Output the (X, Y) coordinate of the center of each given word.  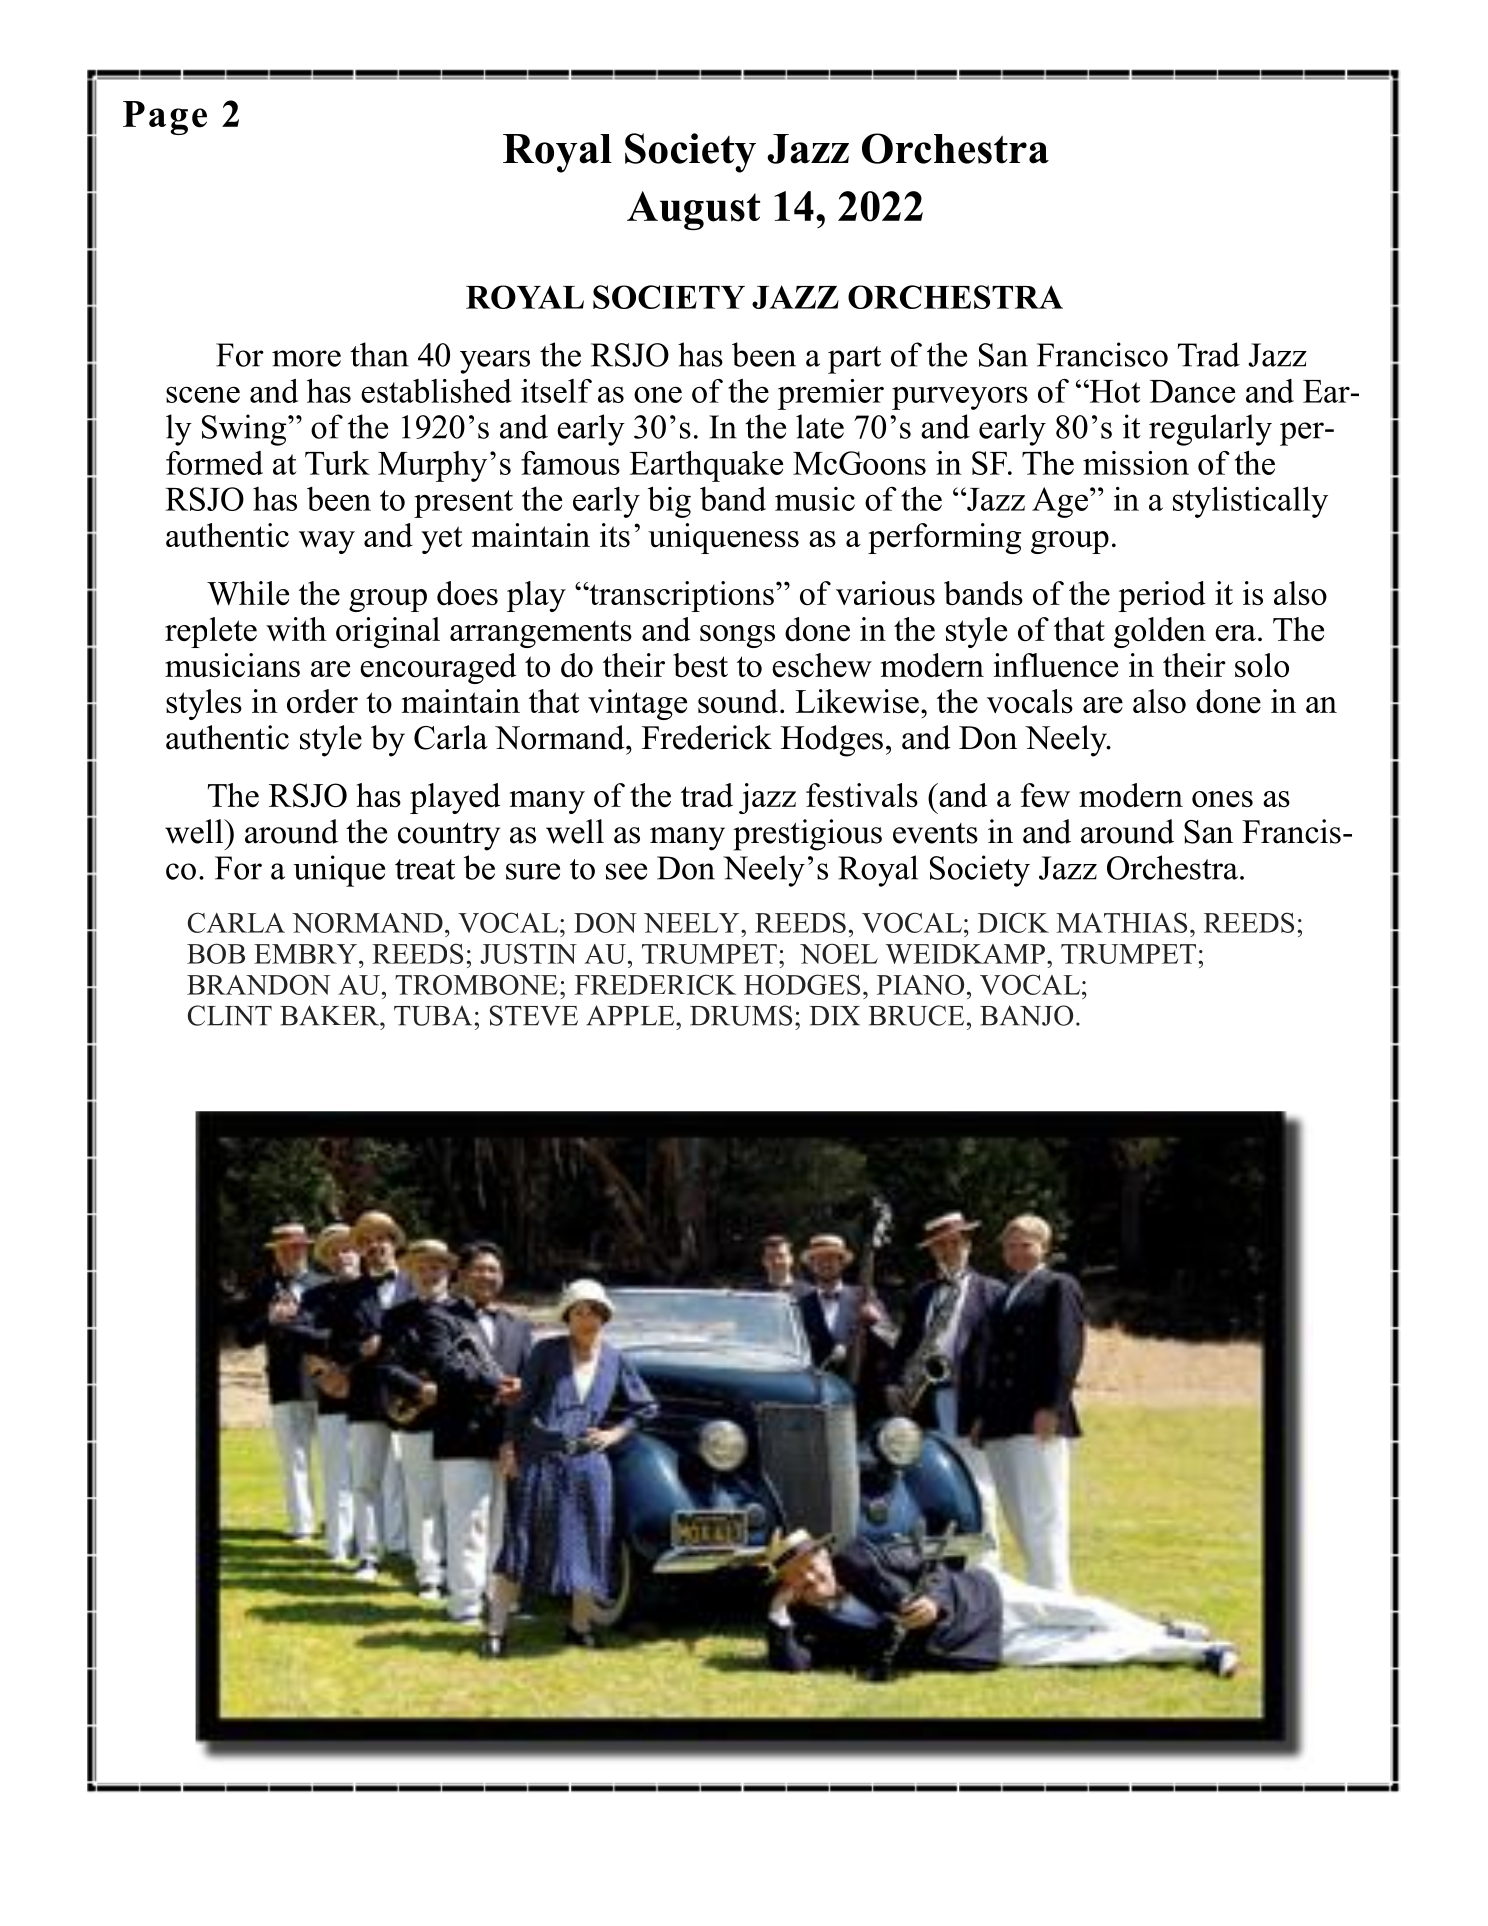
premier (831, 394)
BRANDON (258, 984)
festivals (862, 795)
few (1045, 795)
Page (165, 118)
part (854, 360)
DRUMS (741, 1015)
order (322, 701)
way (327, 542)
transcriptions (680, 596)
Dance (1192, 391)
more (306, 358)
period (1162, 596)
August (693, 211)
